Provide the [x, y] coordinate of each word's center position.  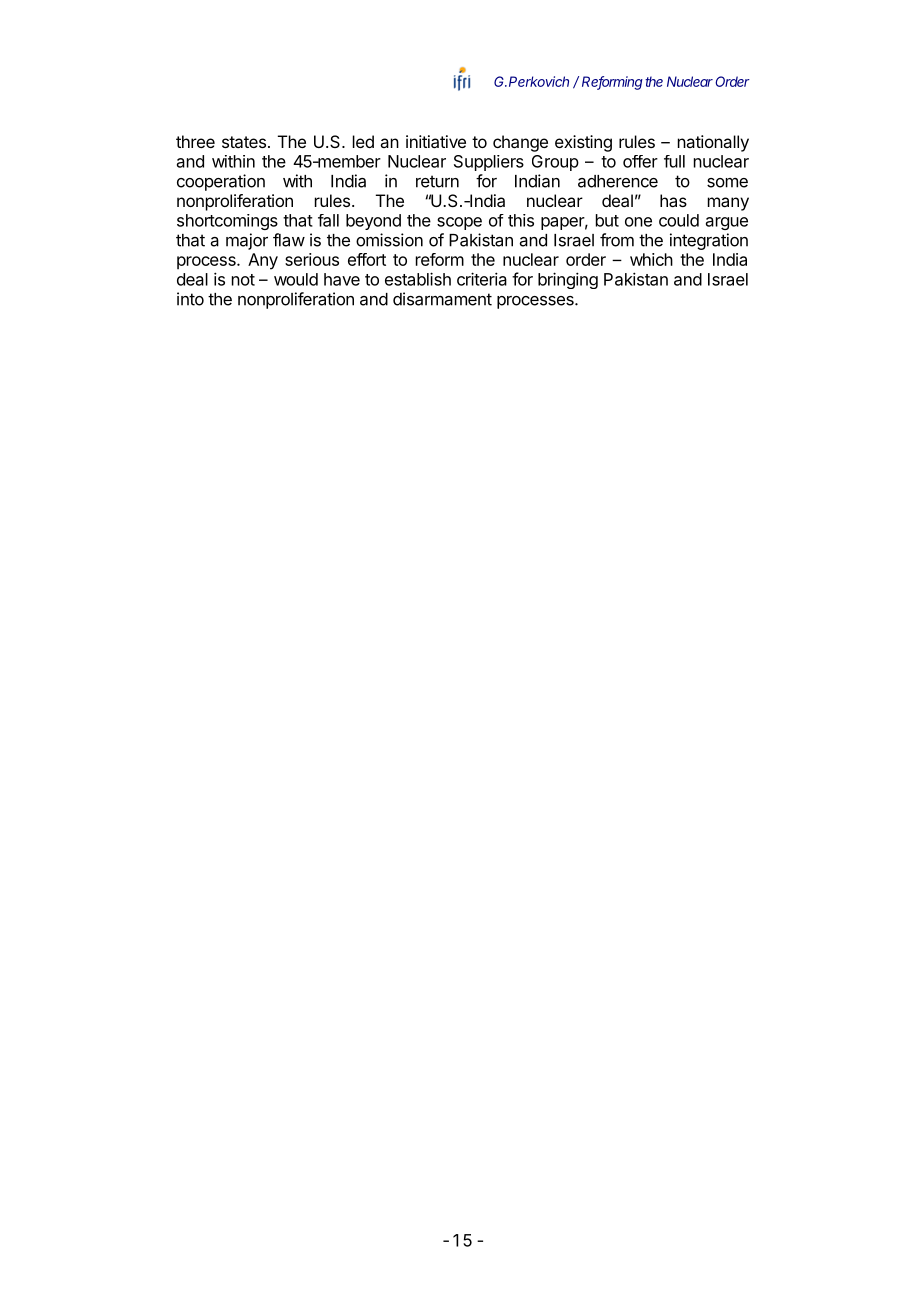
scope [459, 223]
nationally [713, 143]
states [244, 142]
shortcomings [227, 222]
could [679, 220]
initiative [436, 141]
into [190, 299]
